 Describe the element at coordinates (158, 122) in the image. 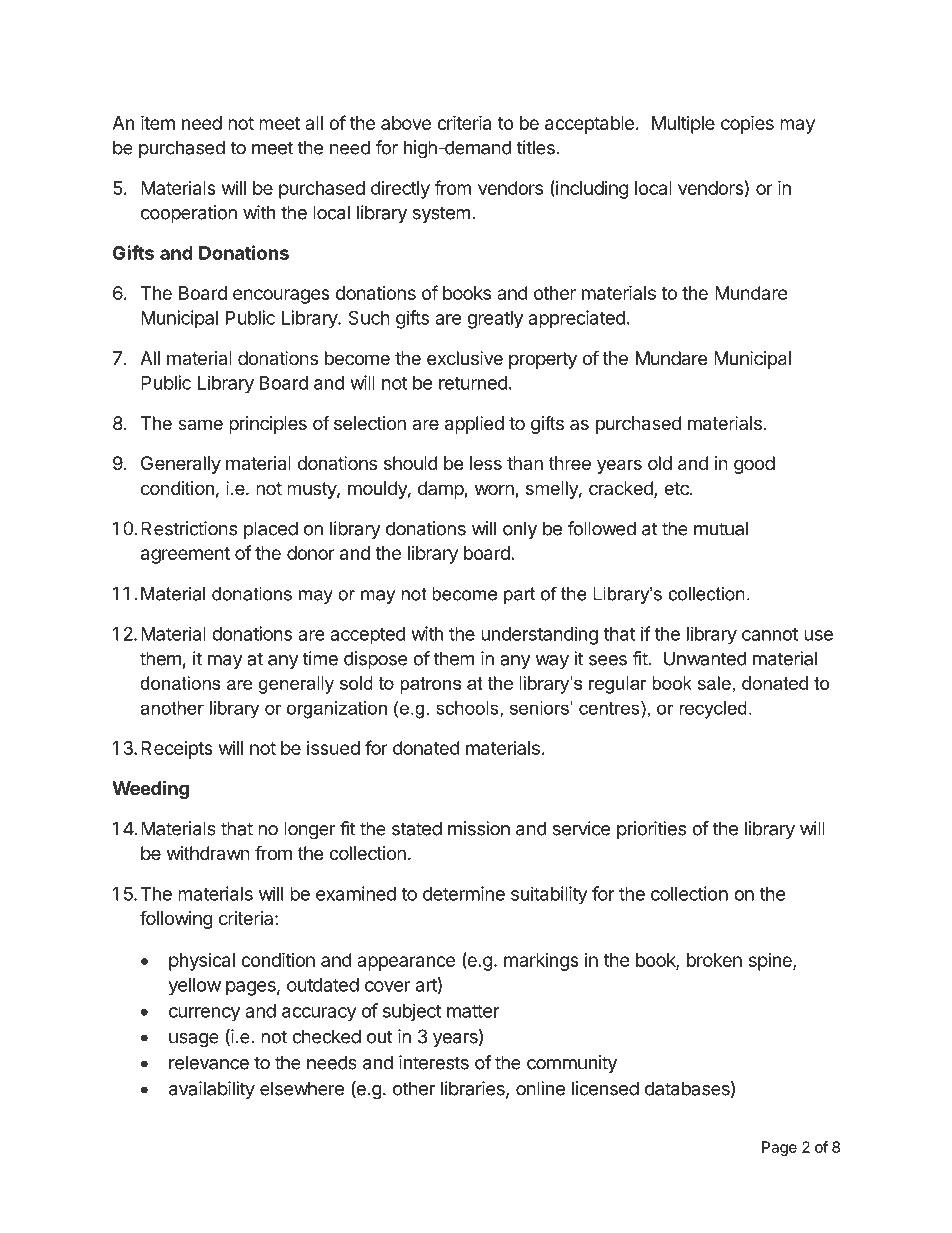

I see `item` at that location.
